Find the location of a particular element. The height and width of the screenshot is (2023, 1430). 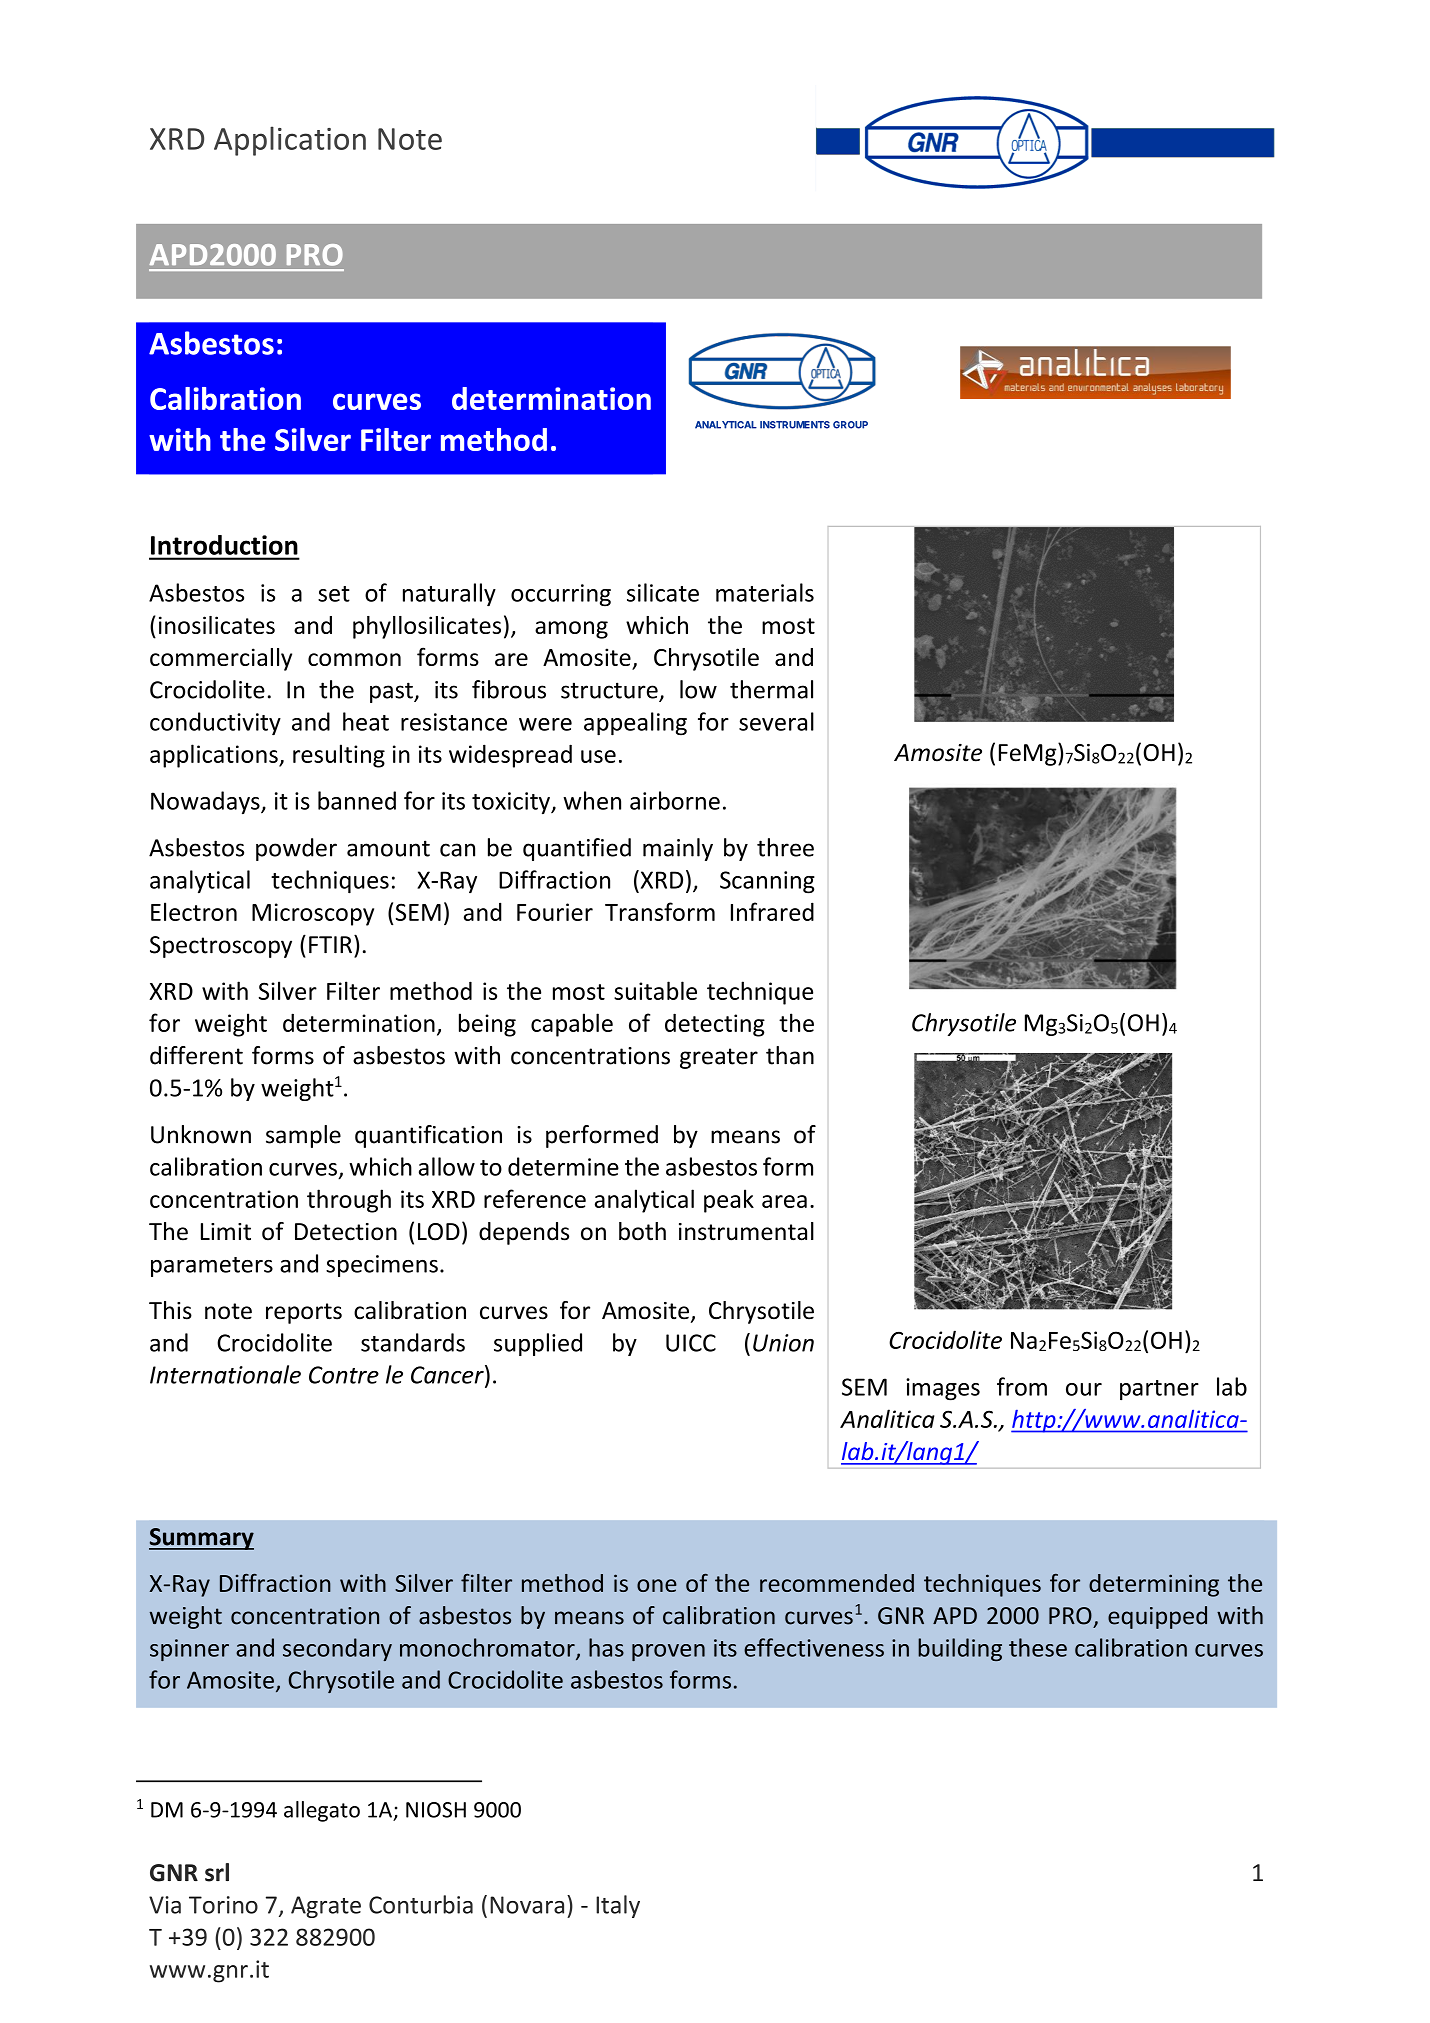

peak is located at coordinates (729, 1201).
